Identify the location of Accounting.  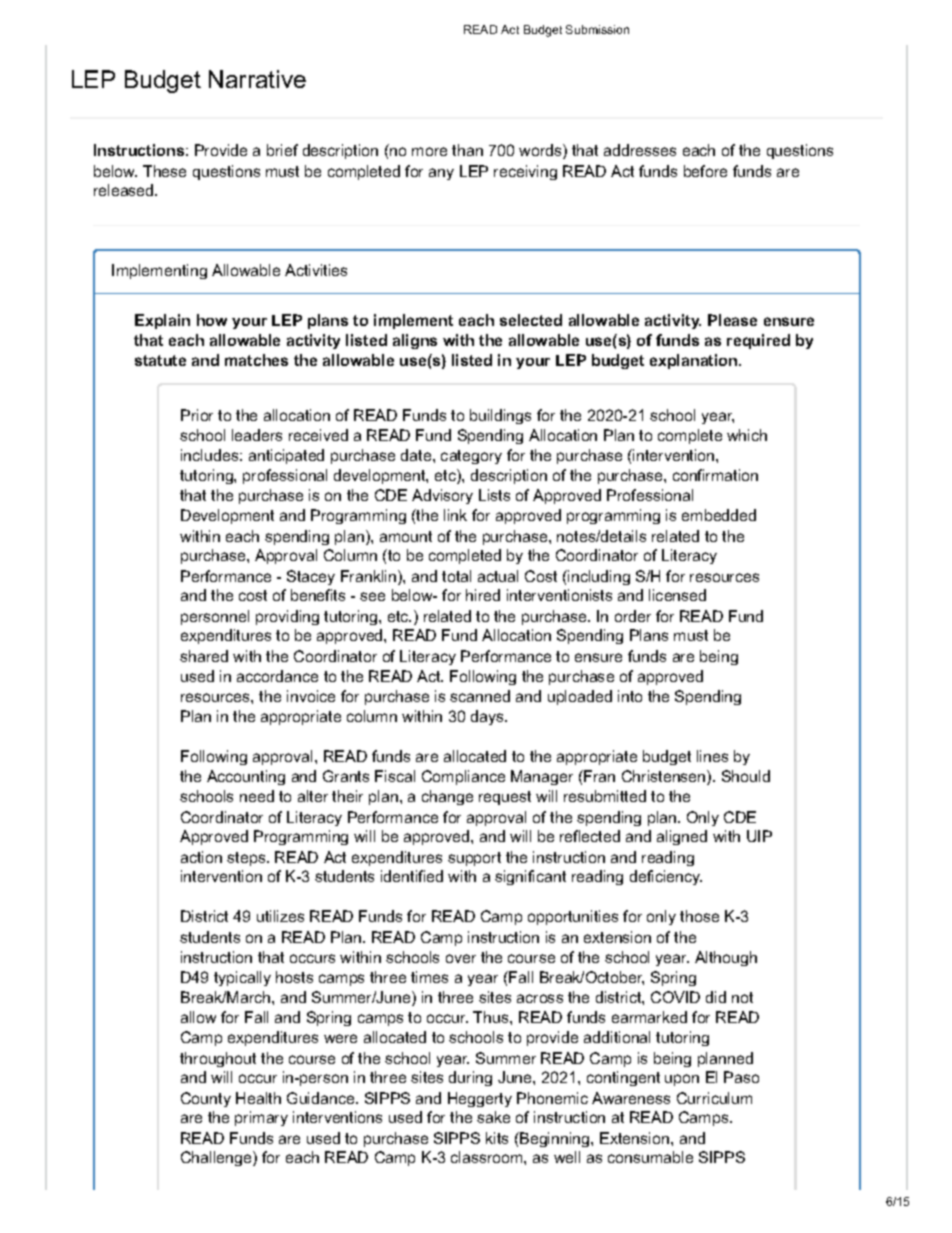
(246, 777).
